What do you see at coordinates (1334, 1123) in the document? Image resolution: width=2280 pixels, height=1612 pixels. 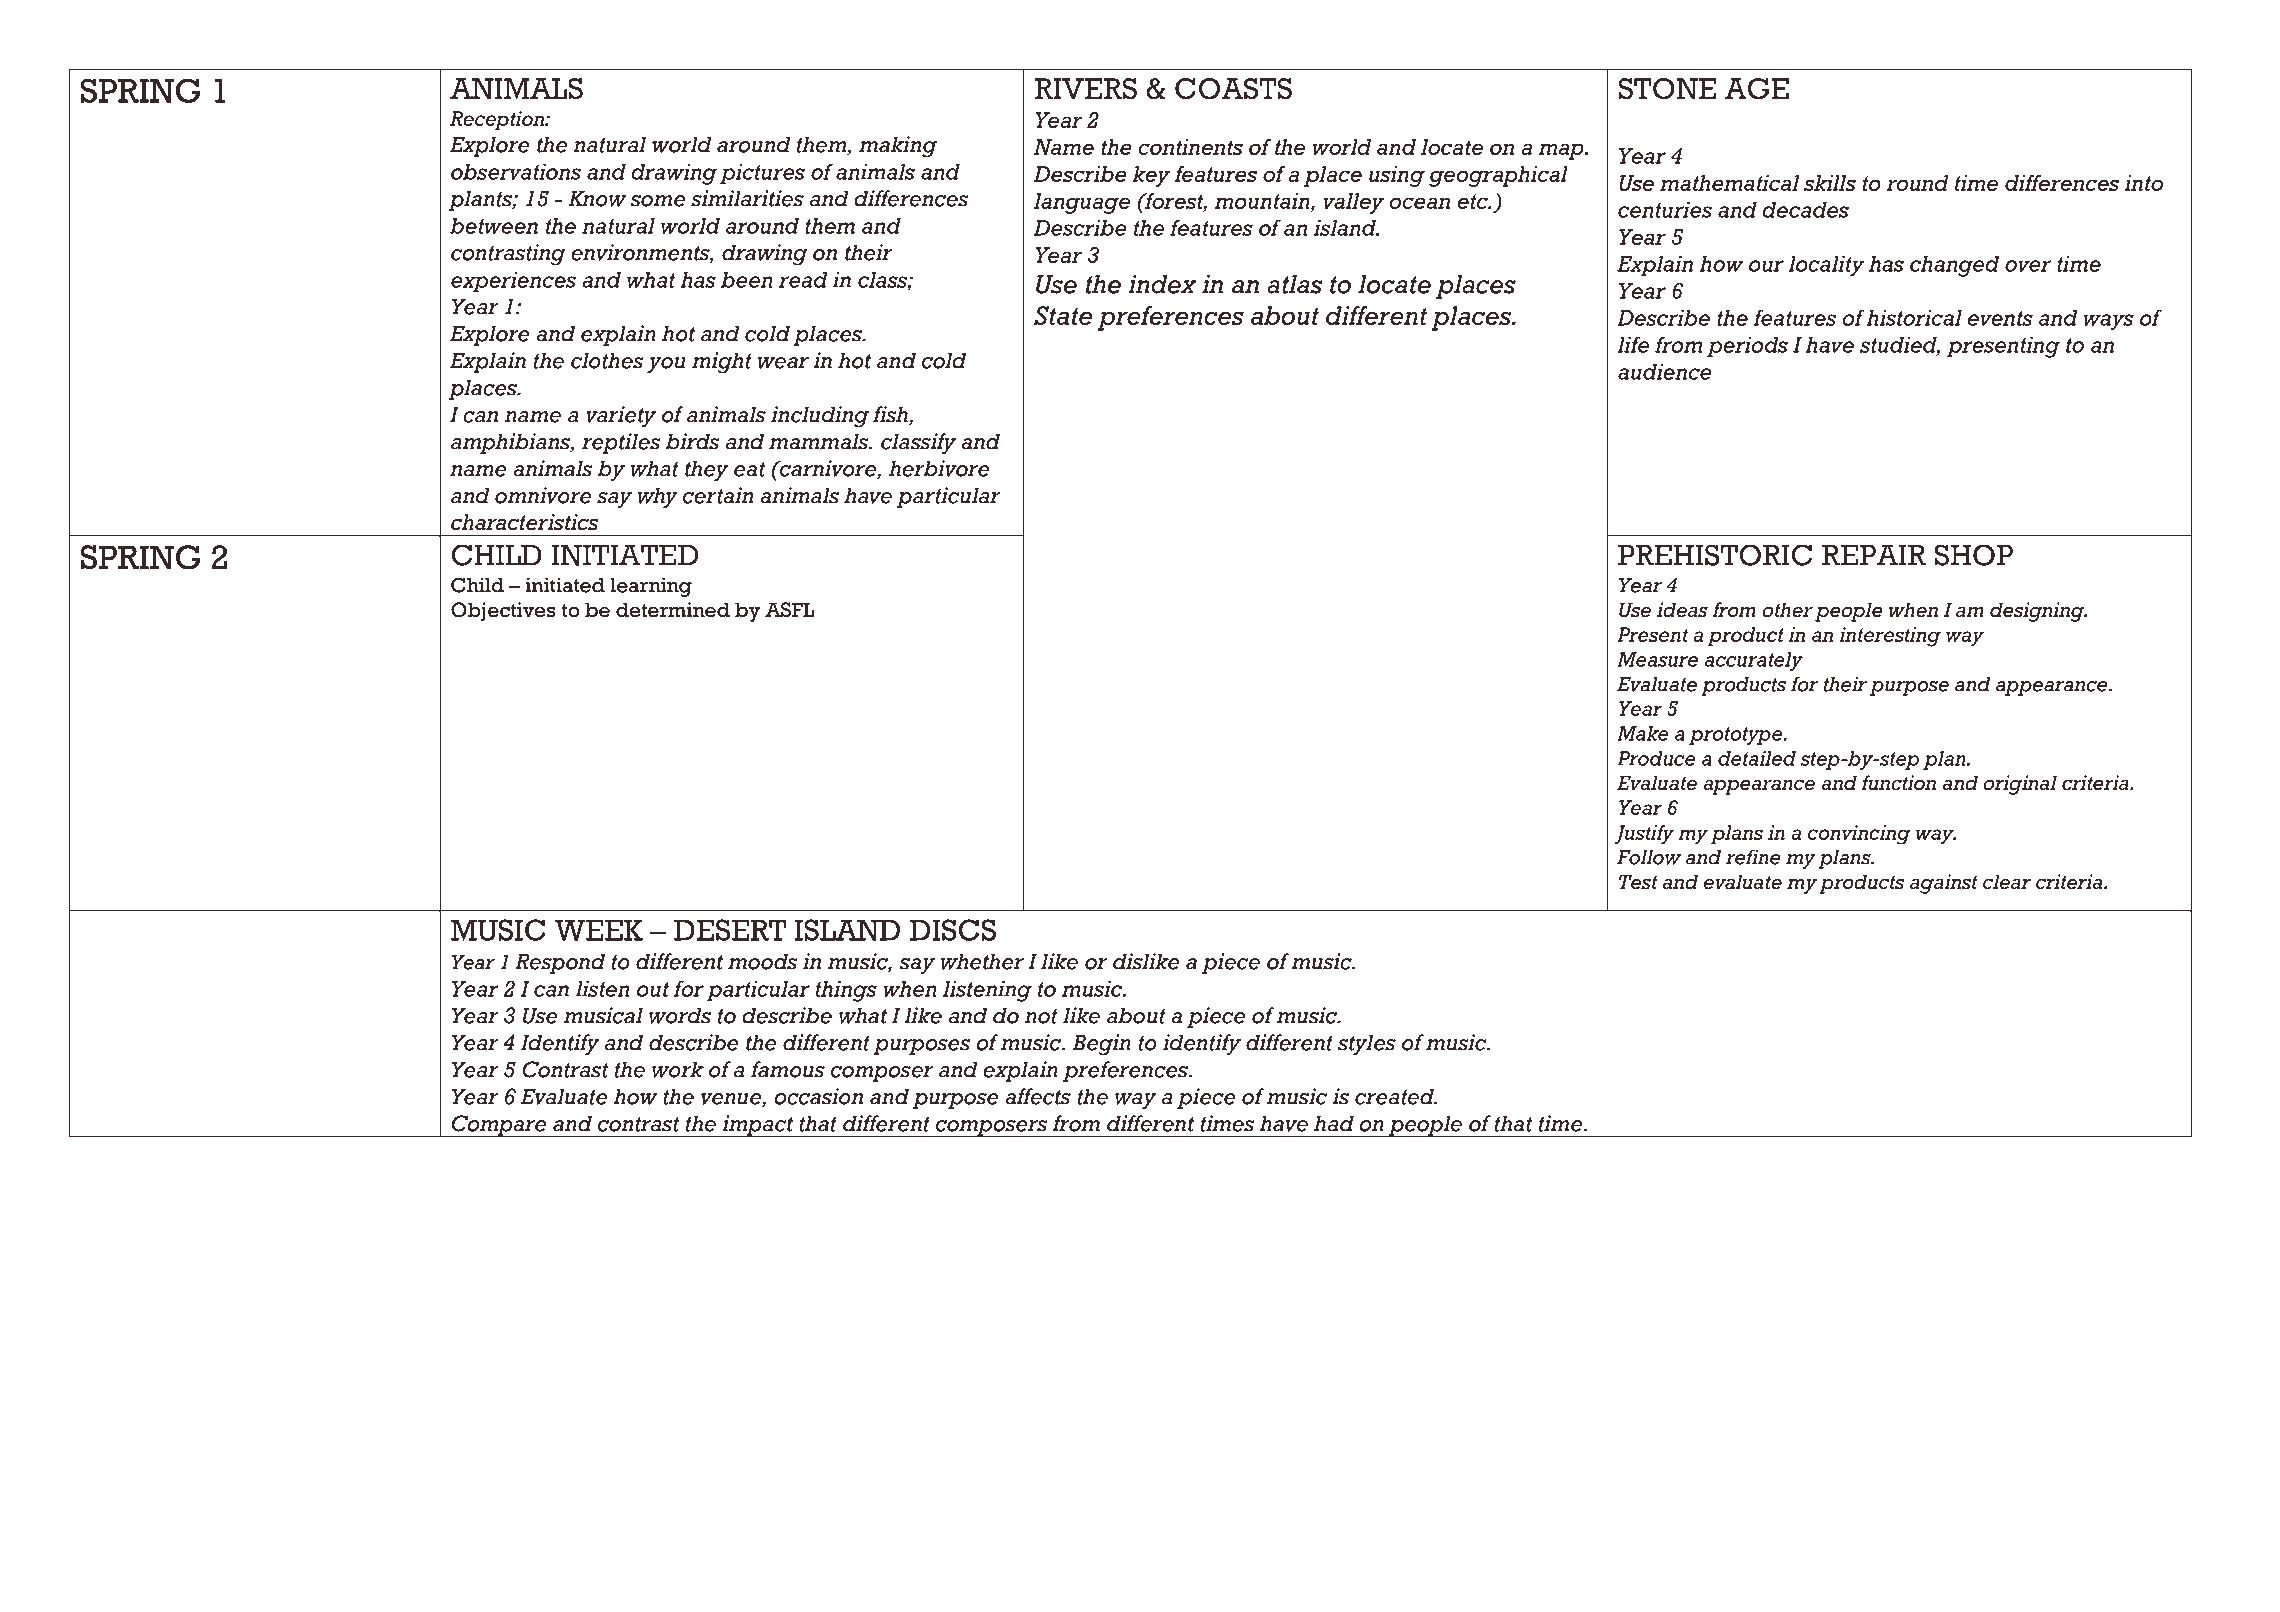 I see `had` at bounding box center [1334, 1123].
